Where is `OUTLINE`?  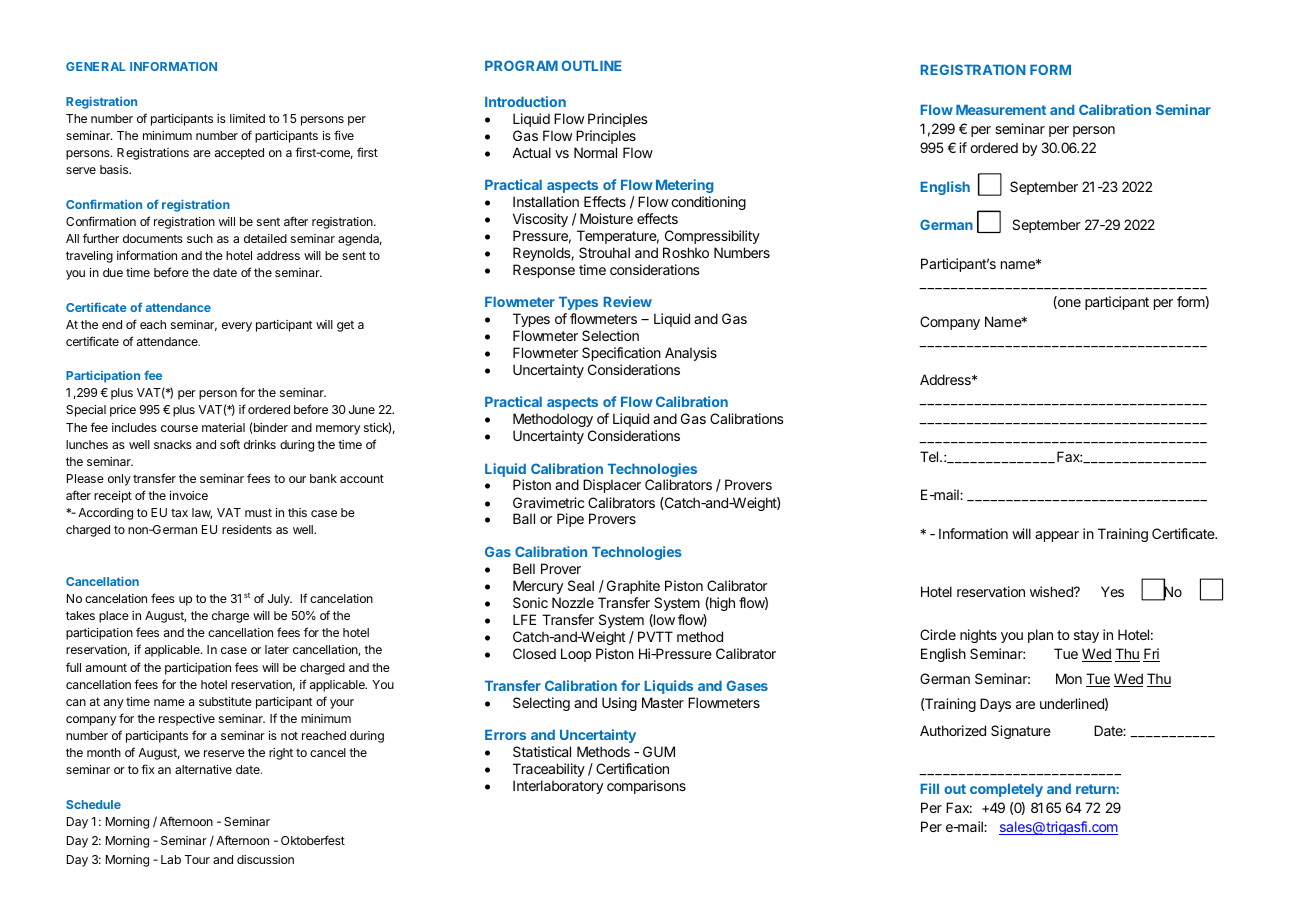 OUTLINE is located at coordinates (592, 65).
